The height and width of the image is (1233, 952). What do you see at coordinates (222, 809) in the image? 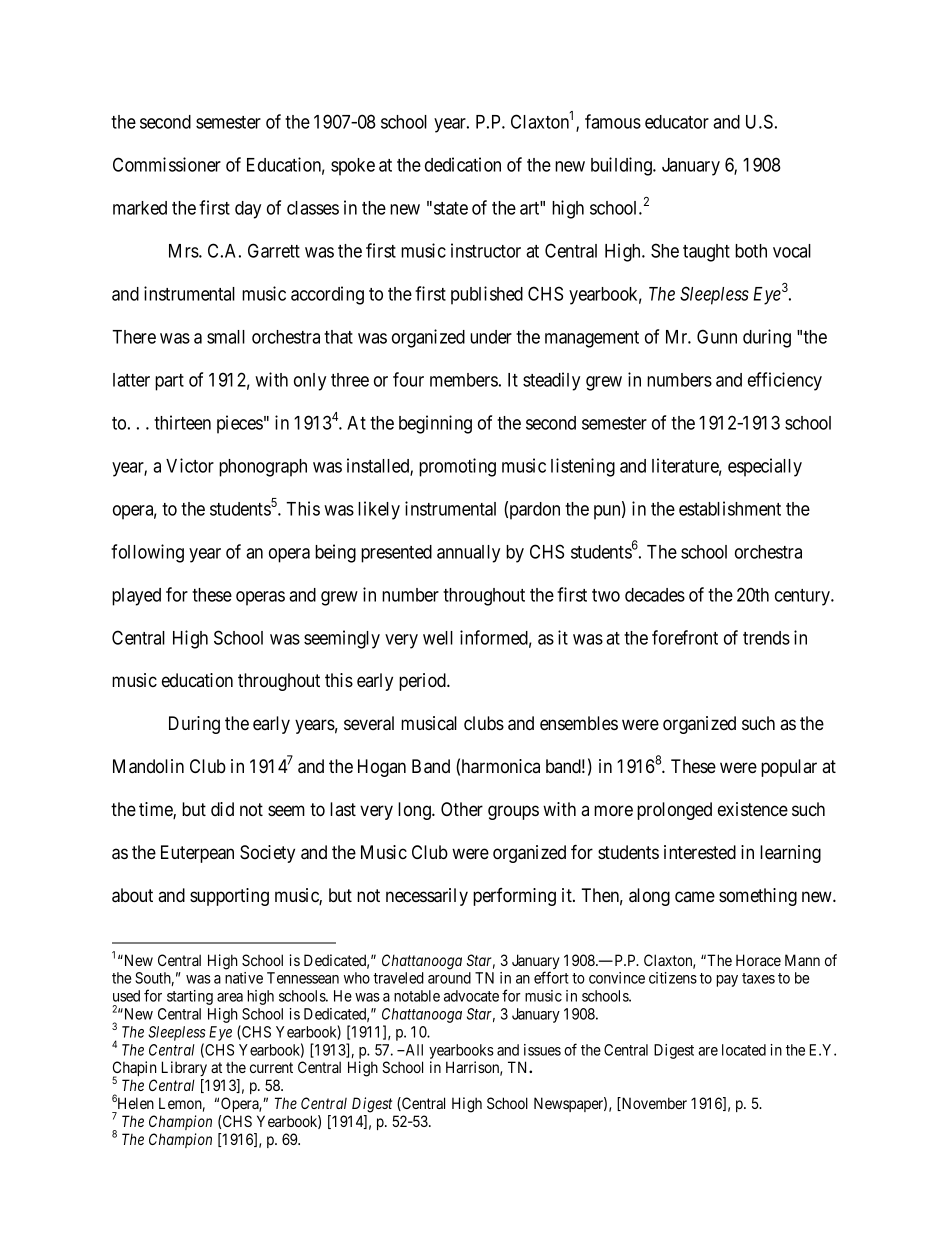
I see `did` at bounding box center [222, 809].
